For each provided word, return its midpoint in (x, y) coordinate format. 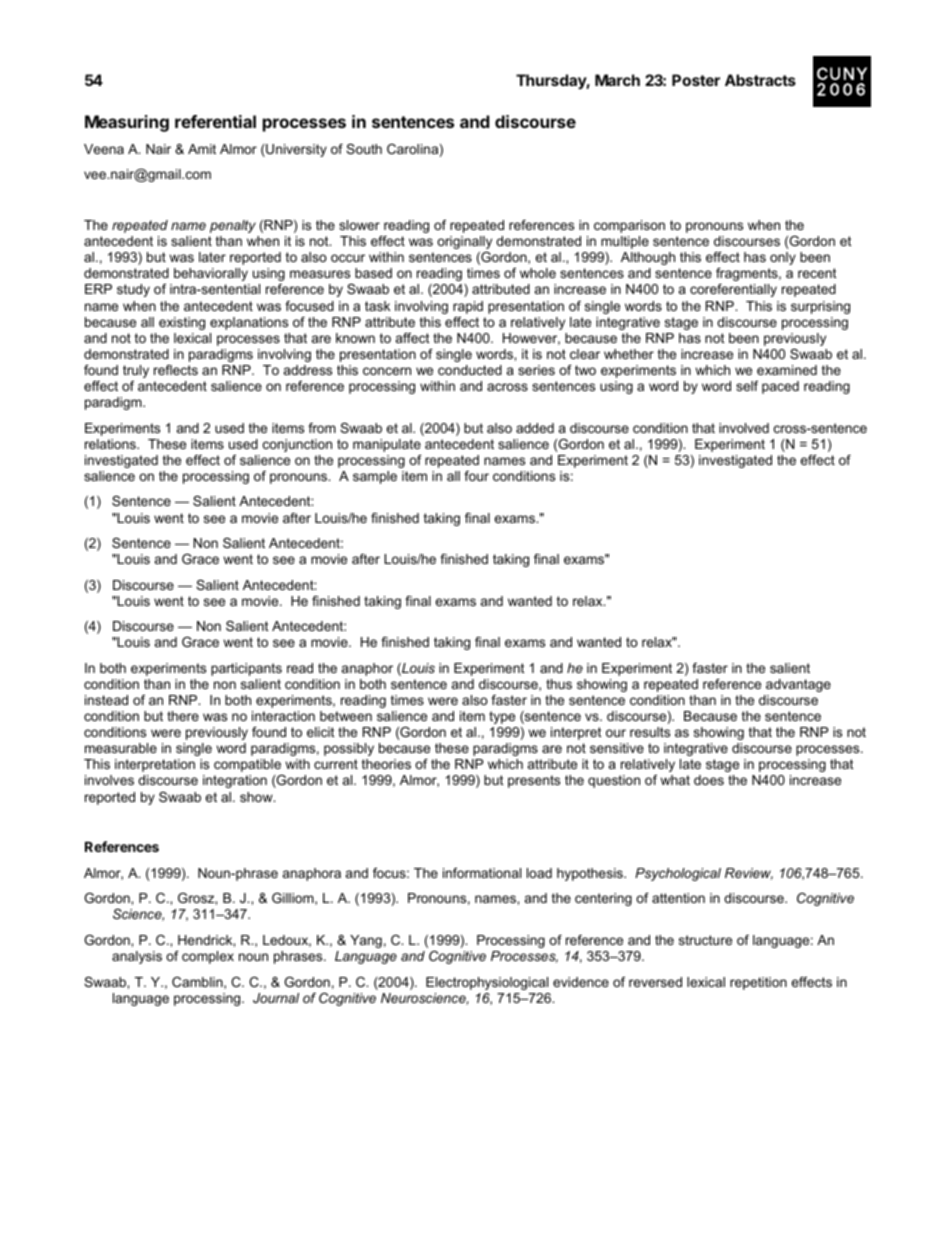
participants (246, 669)
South (364, 149)
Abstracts (760, 80)
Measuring (127, 123)
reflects (176, 370)
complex (208, 957)
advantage (798, 685)
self (747, 386)
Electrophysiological (487, 983)
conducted (470, 370)
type (502, 717)
